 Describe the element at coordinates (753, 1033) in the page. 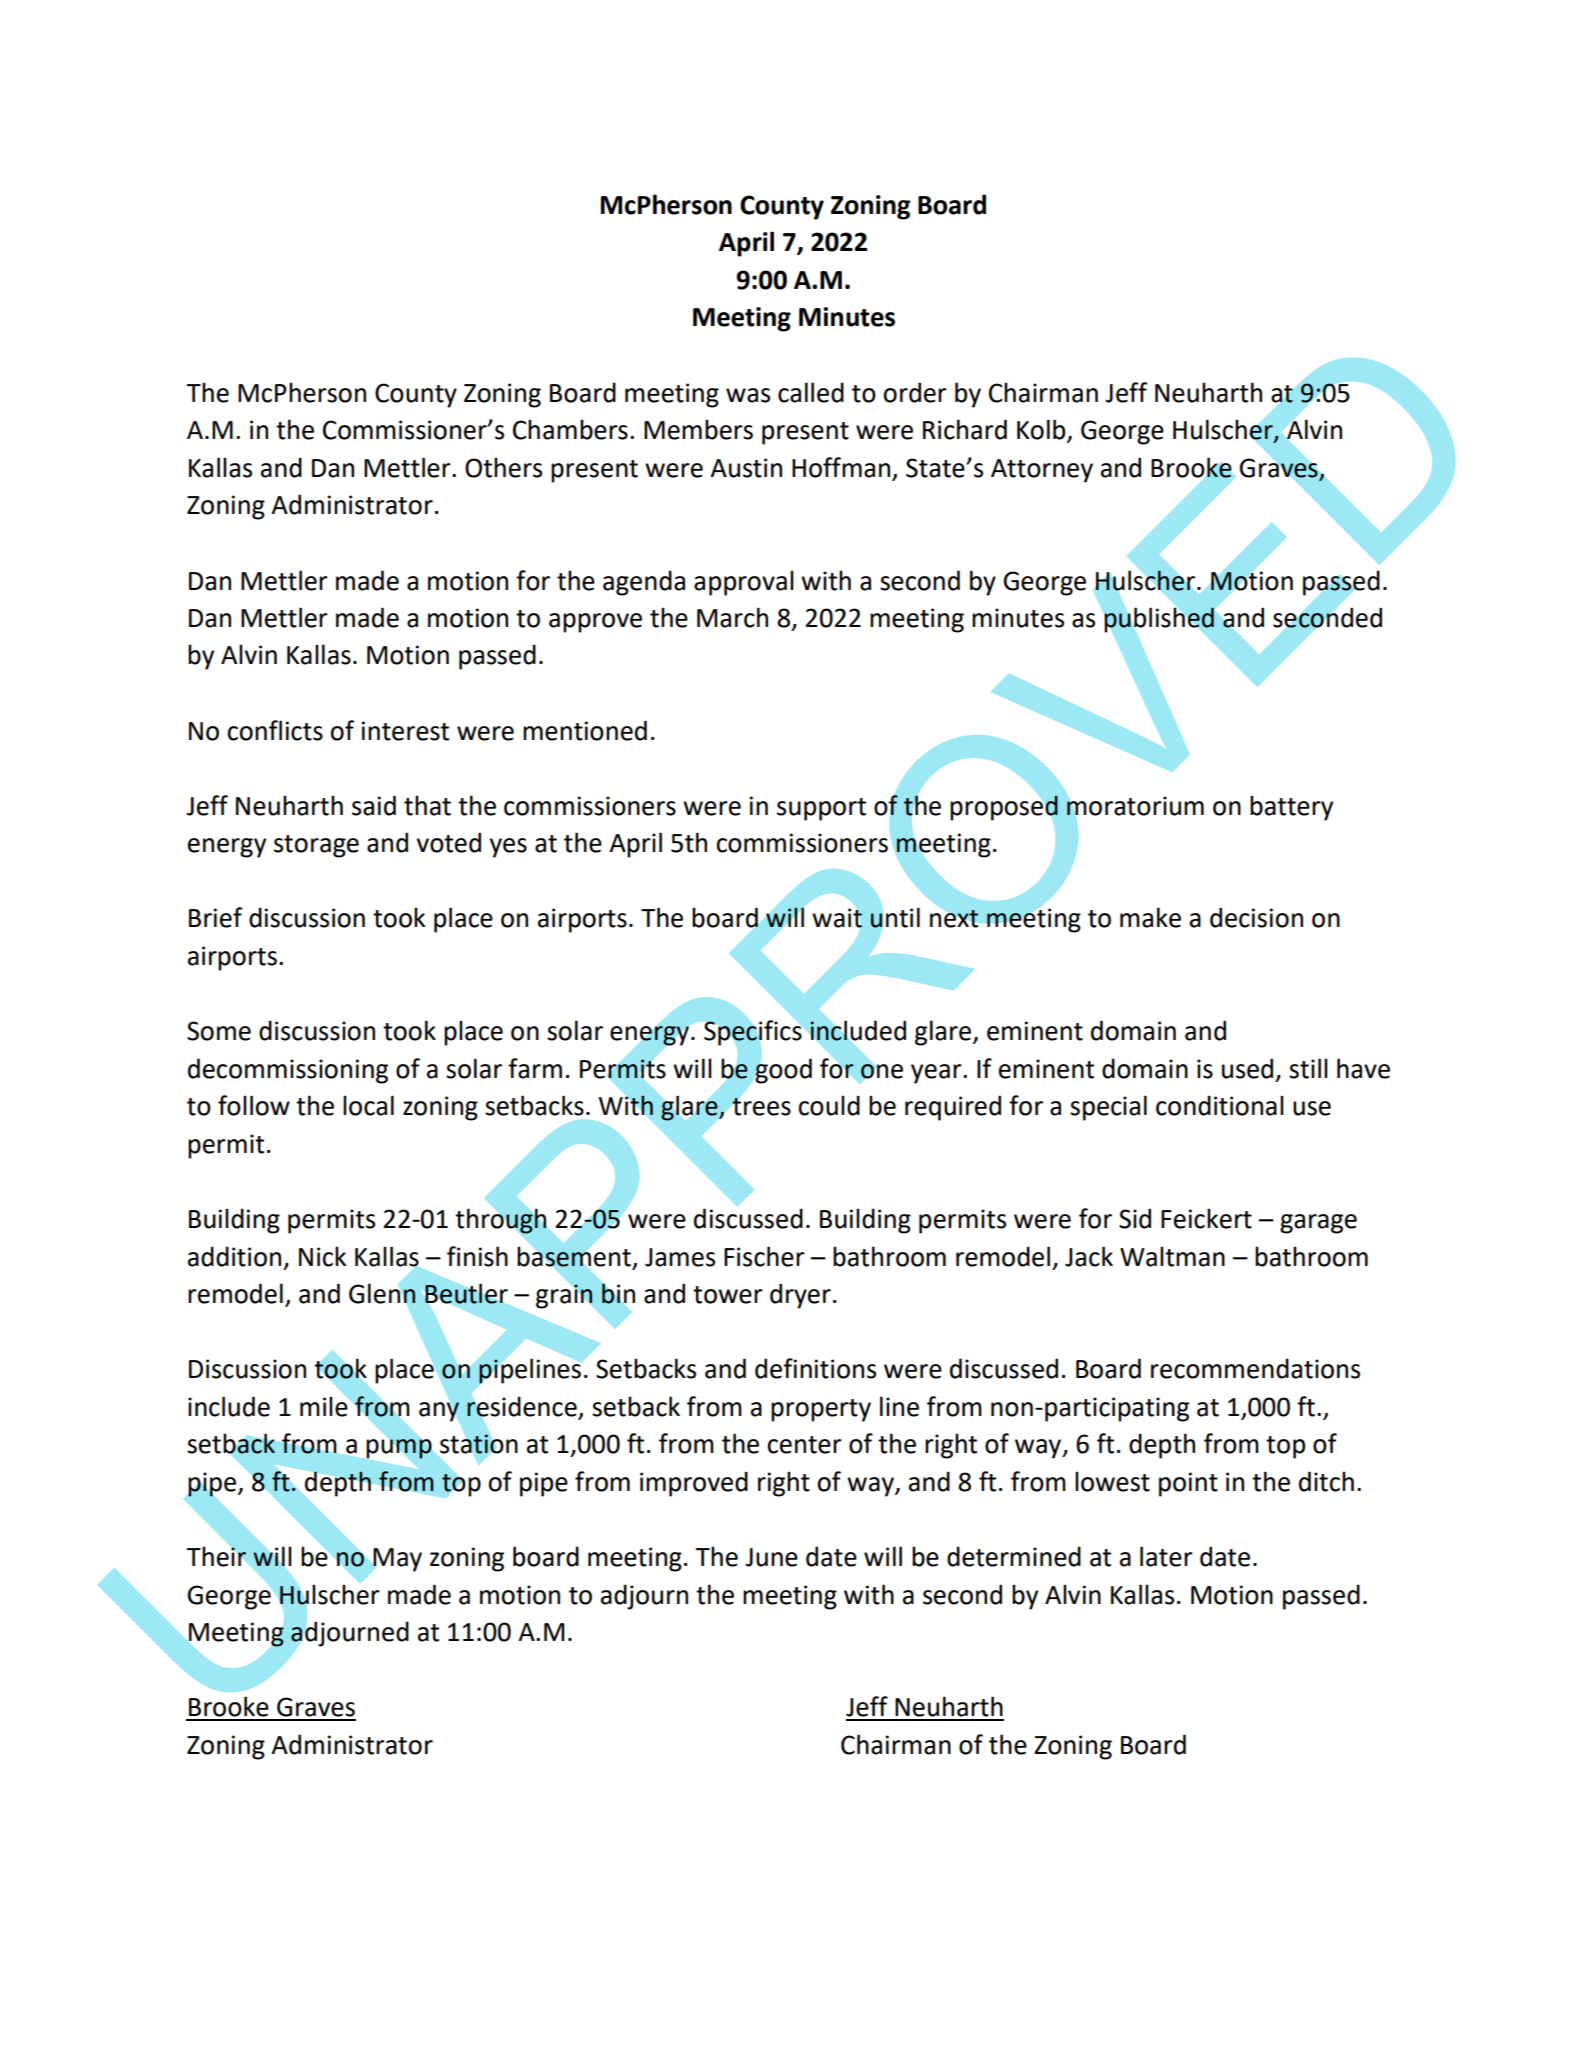

I see `Specifics` at that location.
